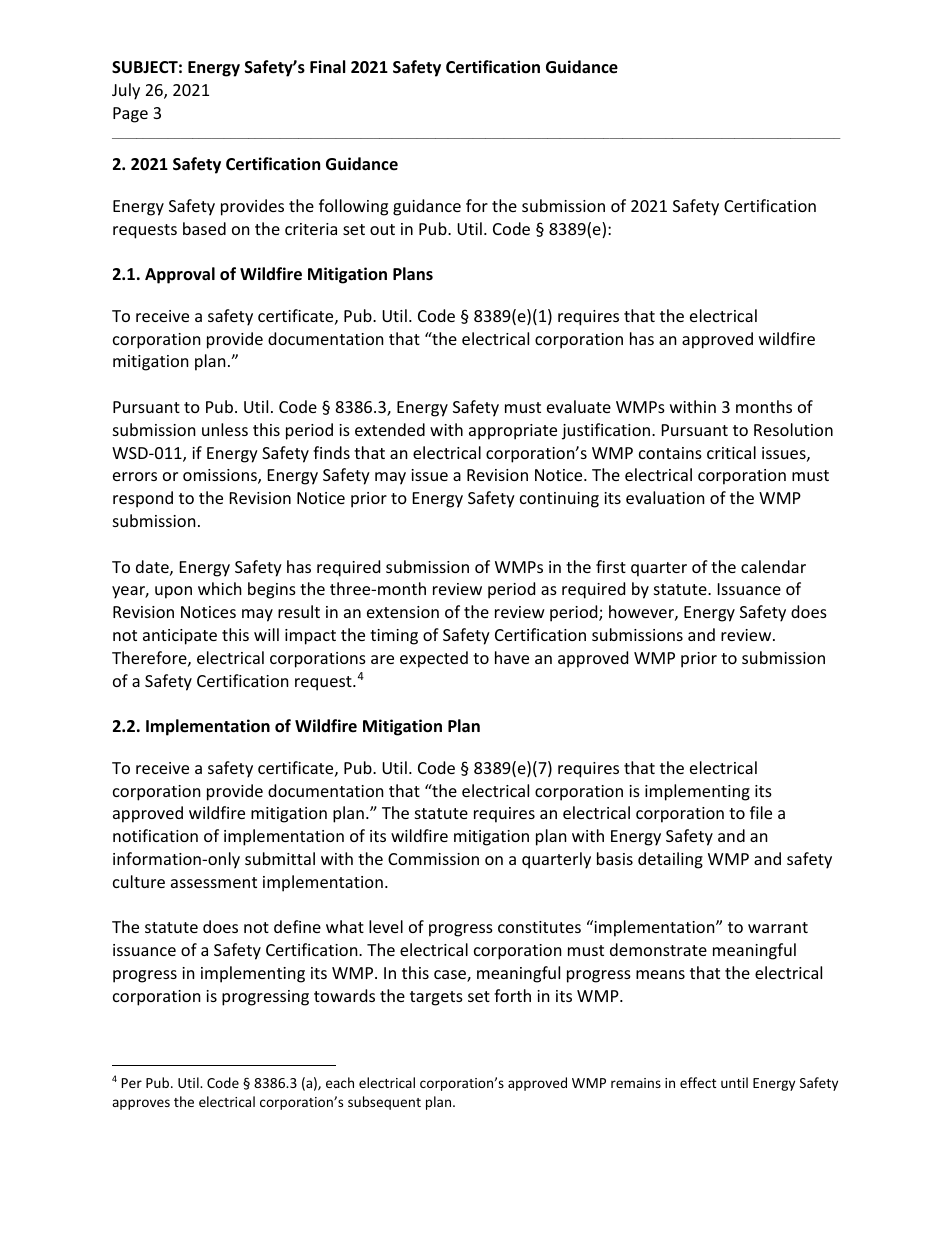  I want to click on out, so click(382, 229).
